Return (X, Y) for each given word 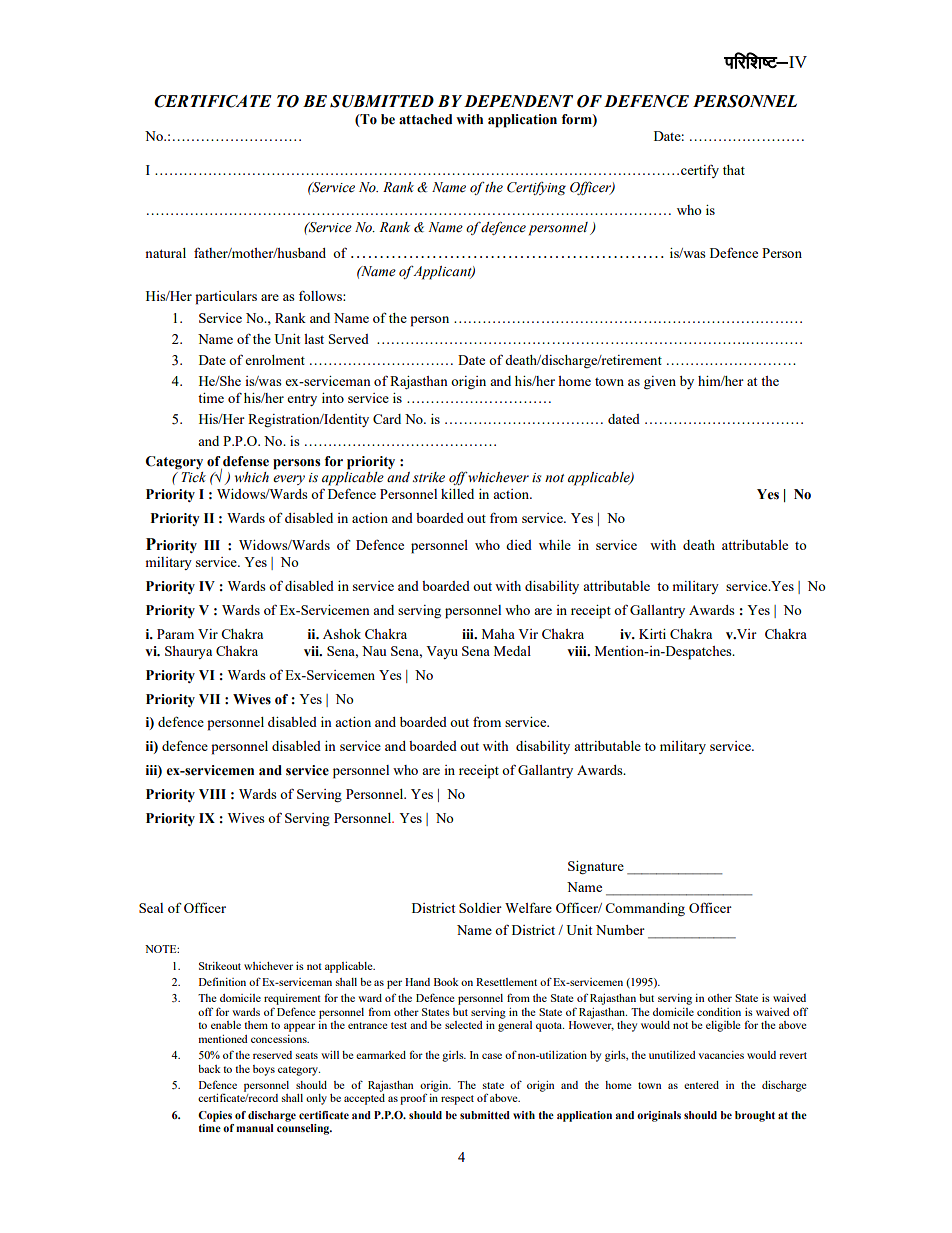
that (734, 170)
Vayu (442, 652)
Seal (151, 908)
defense (246, 461)
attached (425, 119)
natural (165, 253)
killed (457, 494)
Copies (215, 1116)
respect (457, 1100)
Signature (596, 868)
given (660, 382)
